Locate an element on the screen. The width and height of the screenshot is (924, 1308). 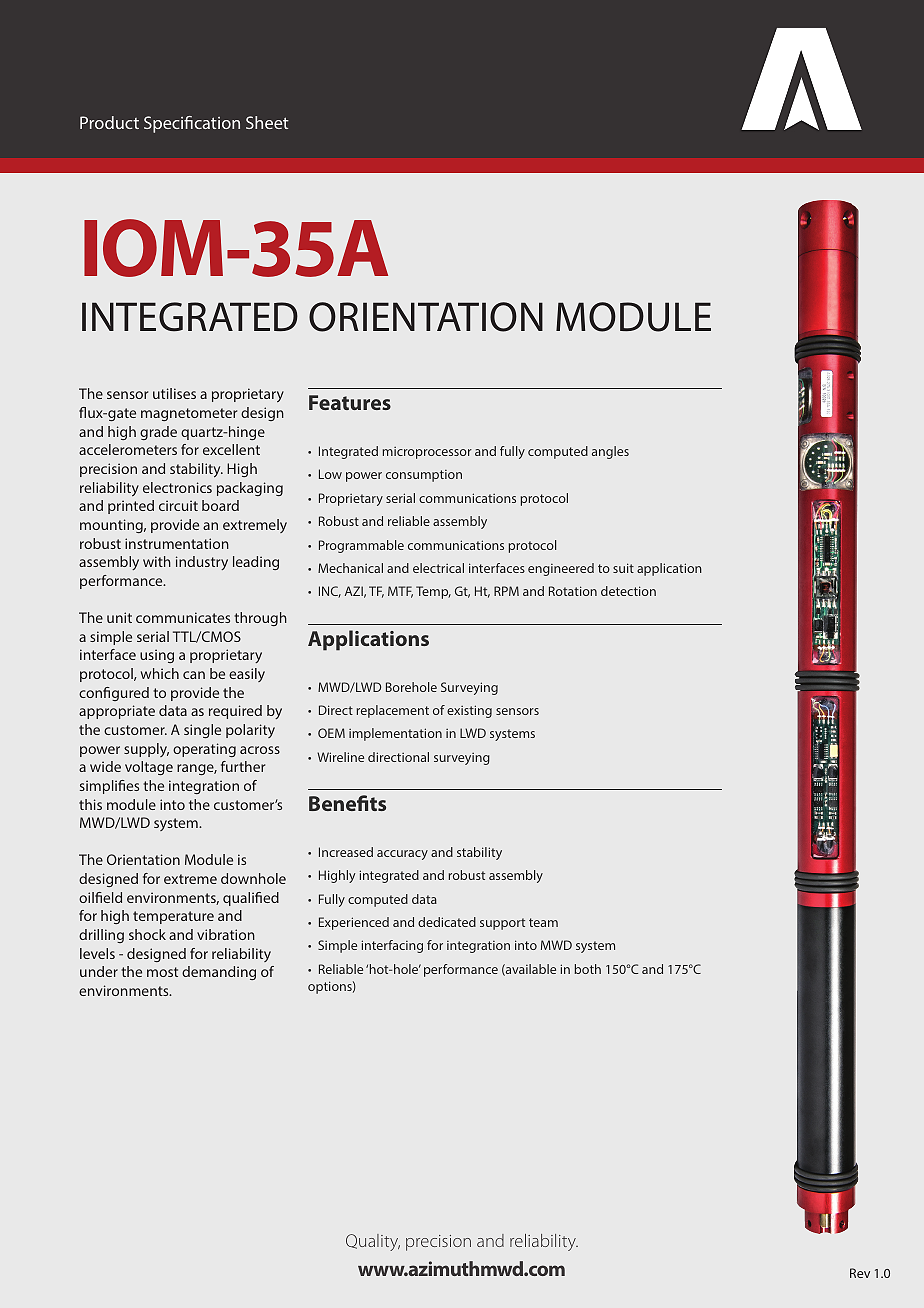
can is located at coordinates (194, 675).
